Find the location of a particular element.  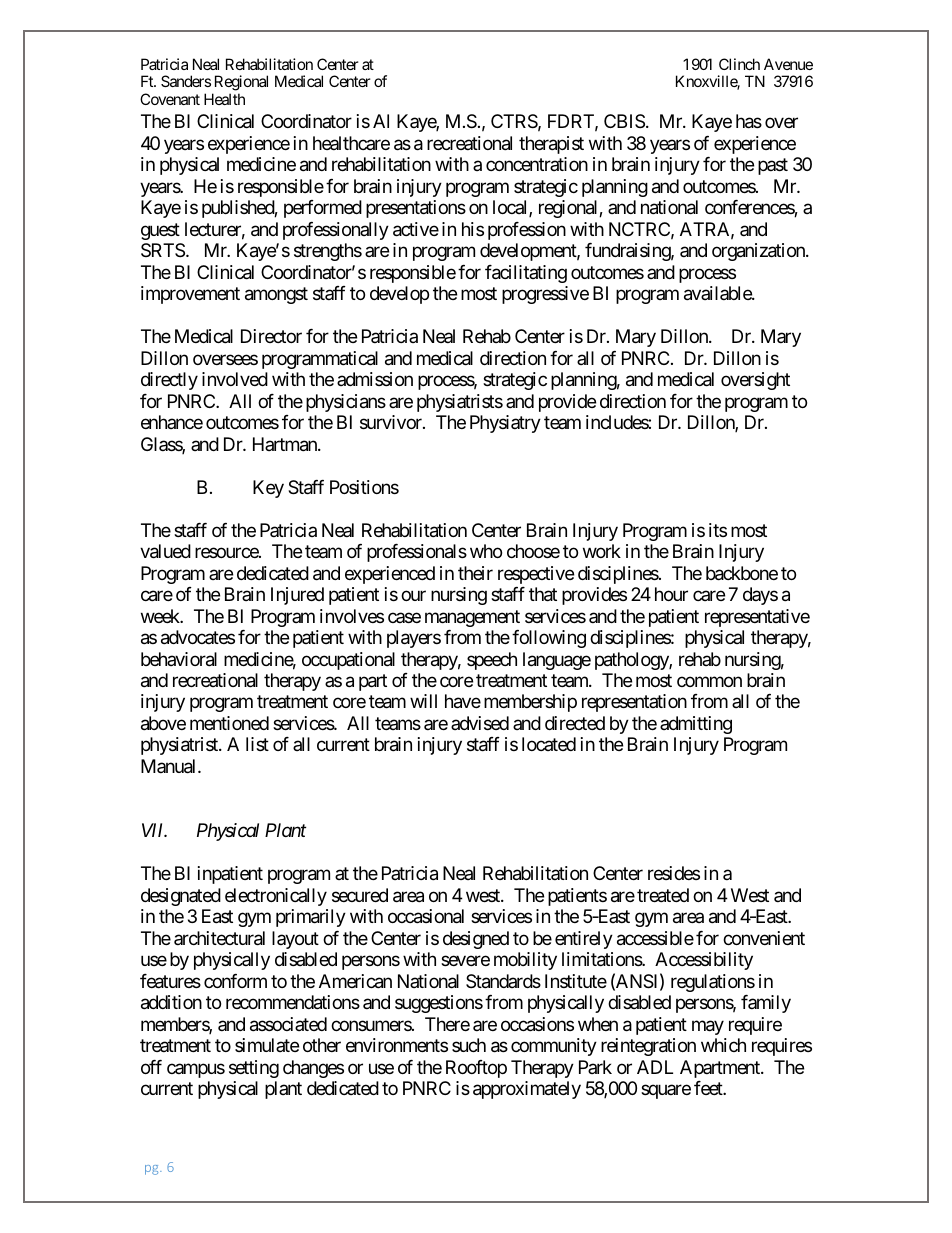

therapist is located at coordinates (551, 145).
